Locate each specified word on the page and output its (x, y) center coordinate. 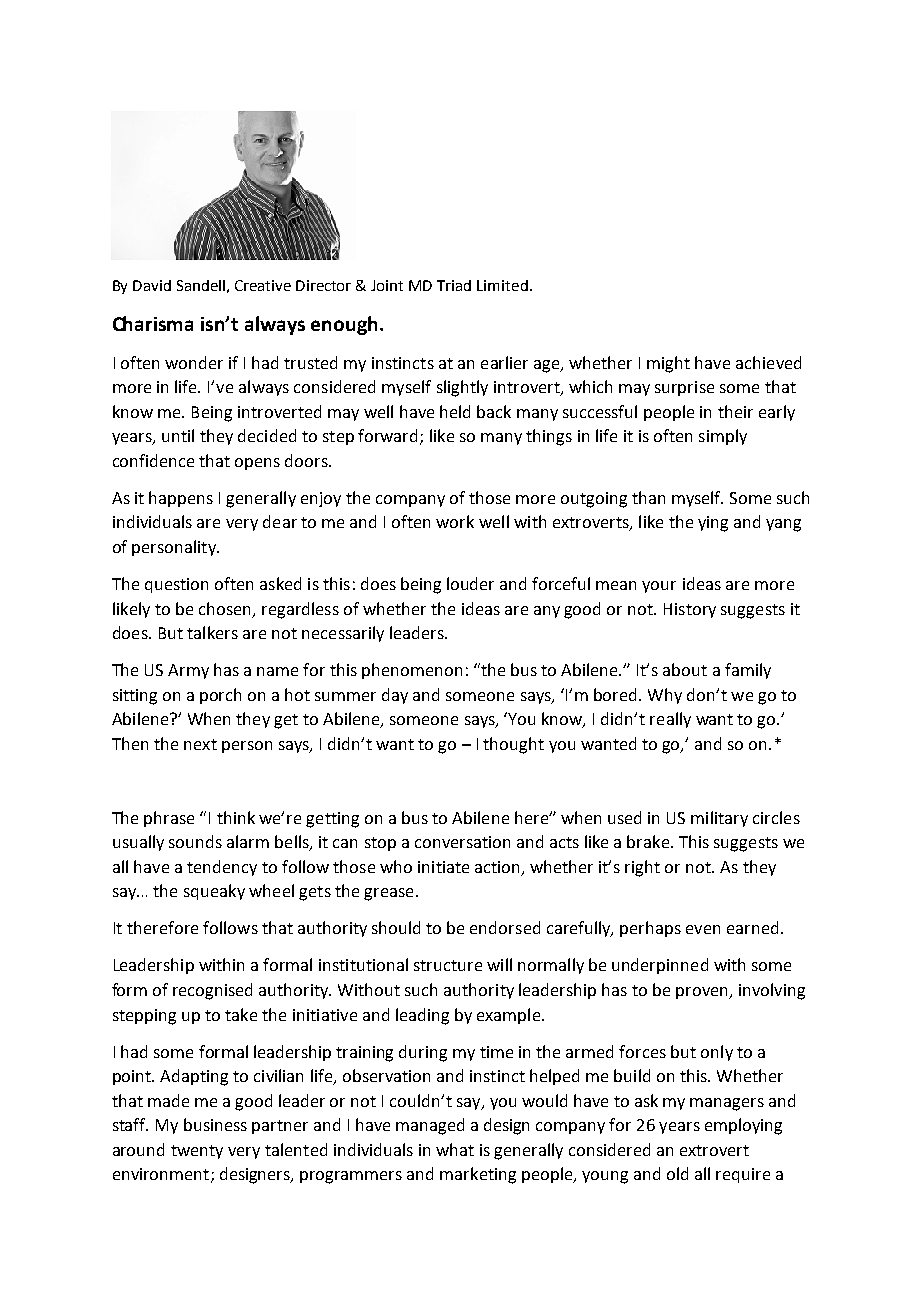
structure (448, 965)
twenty (197, 1152)
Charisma (153, 323)
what (455, 1149)
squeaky (214, 892)
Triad (454, 285)
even (703, 929)
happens (181, 499)
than (648, 497)
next (200, 744)
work (455, 521)
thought (513, 745)
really (670, 720)
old (677, 1173)
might (668, 364)
